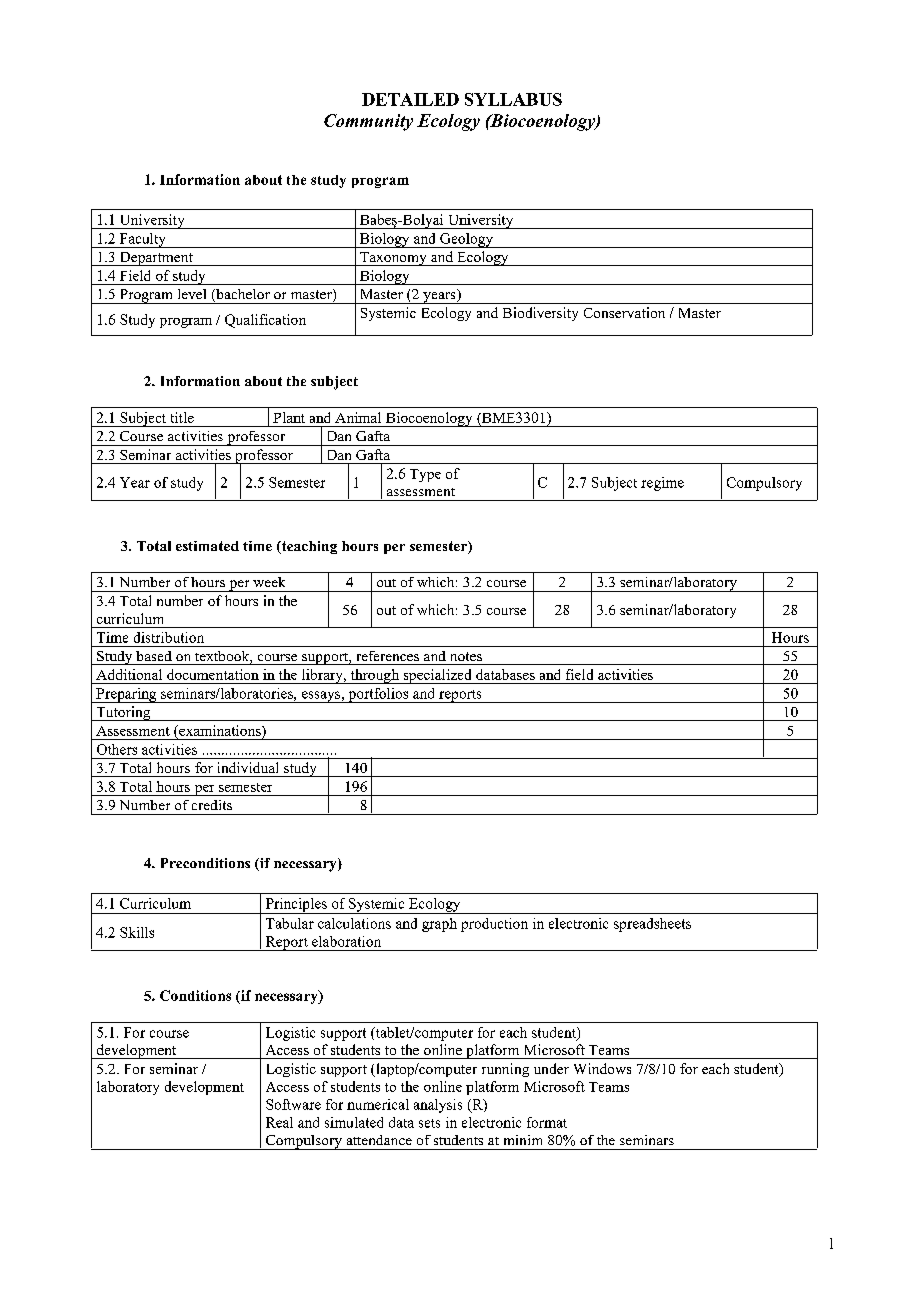 The image size is (924, 1308). Describe the element at coordinates (652, 925) in the screenshot. I see `spreadsheets` at that location.
